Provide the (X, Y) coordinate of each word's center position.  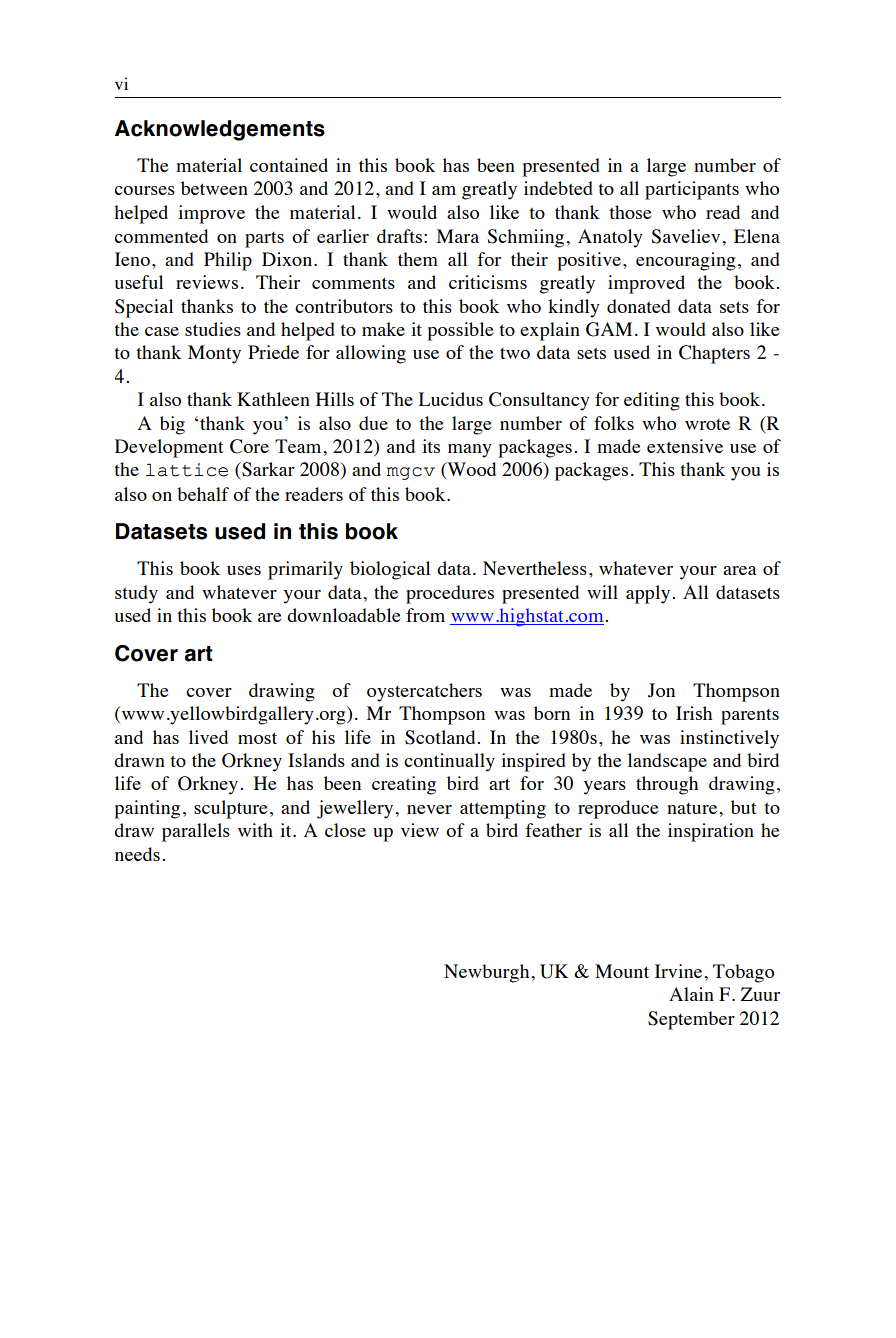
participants (692, 190)
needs (137, 854)
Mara (458, 236)
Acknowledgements (220, 130)
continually (449, 762)
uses (244, 570)
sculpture (230, 809)
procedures (450, 594)
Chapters (714, 354)
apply (648, 594)
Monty (214, 354)
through (667, 785)
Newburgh (488, 973)
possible (460, 331)
